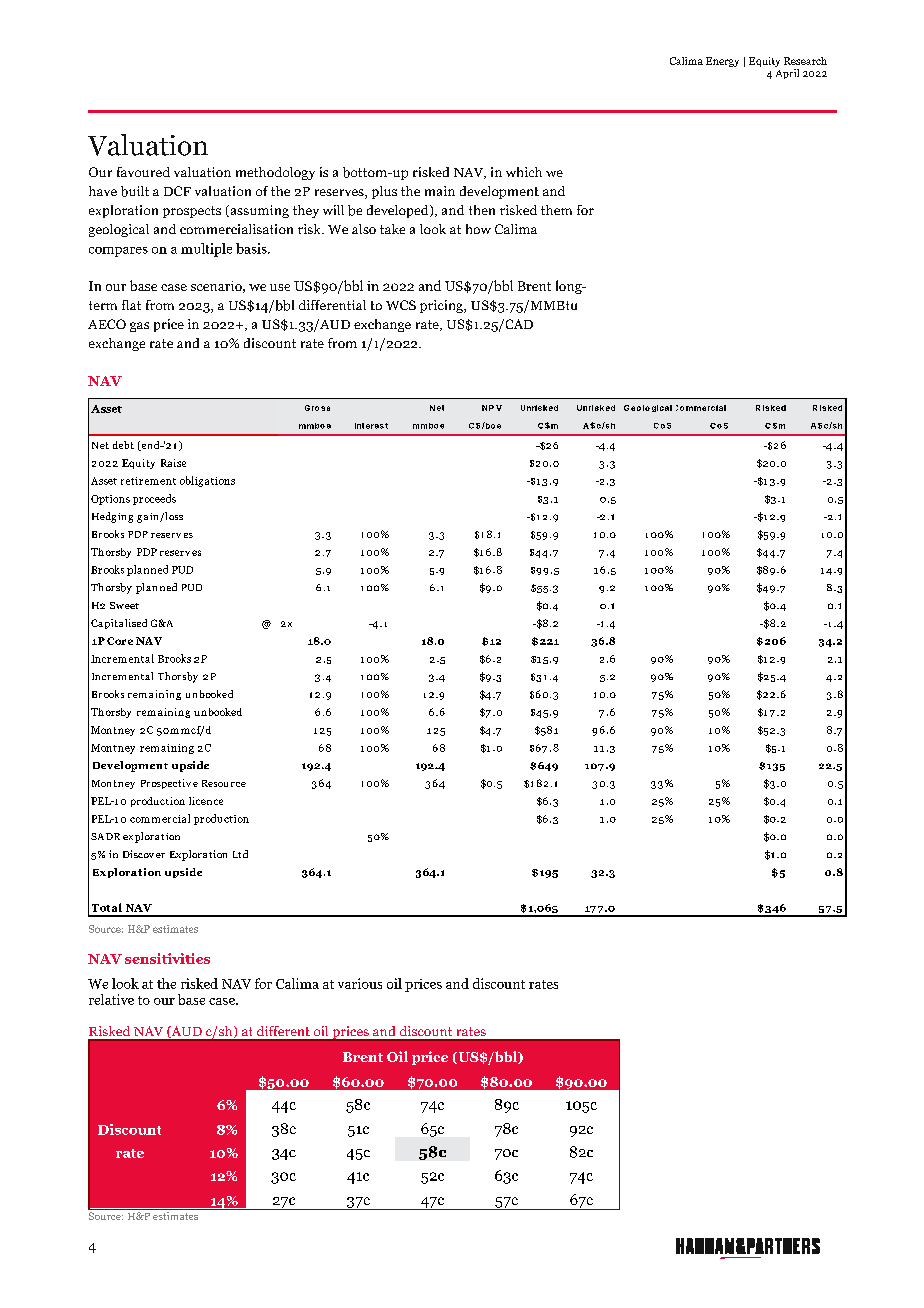 The image size is (924, 1308). I want to click on plus, so click(384, 192).
